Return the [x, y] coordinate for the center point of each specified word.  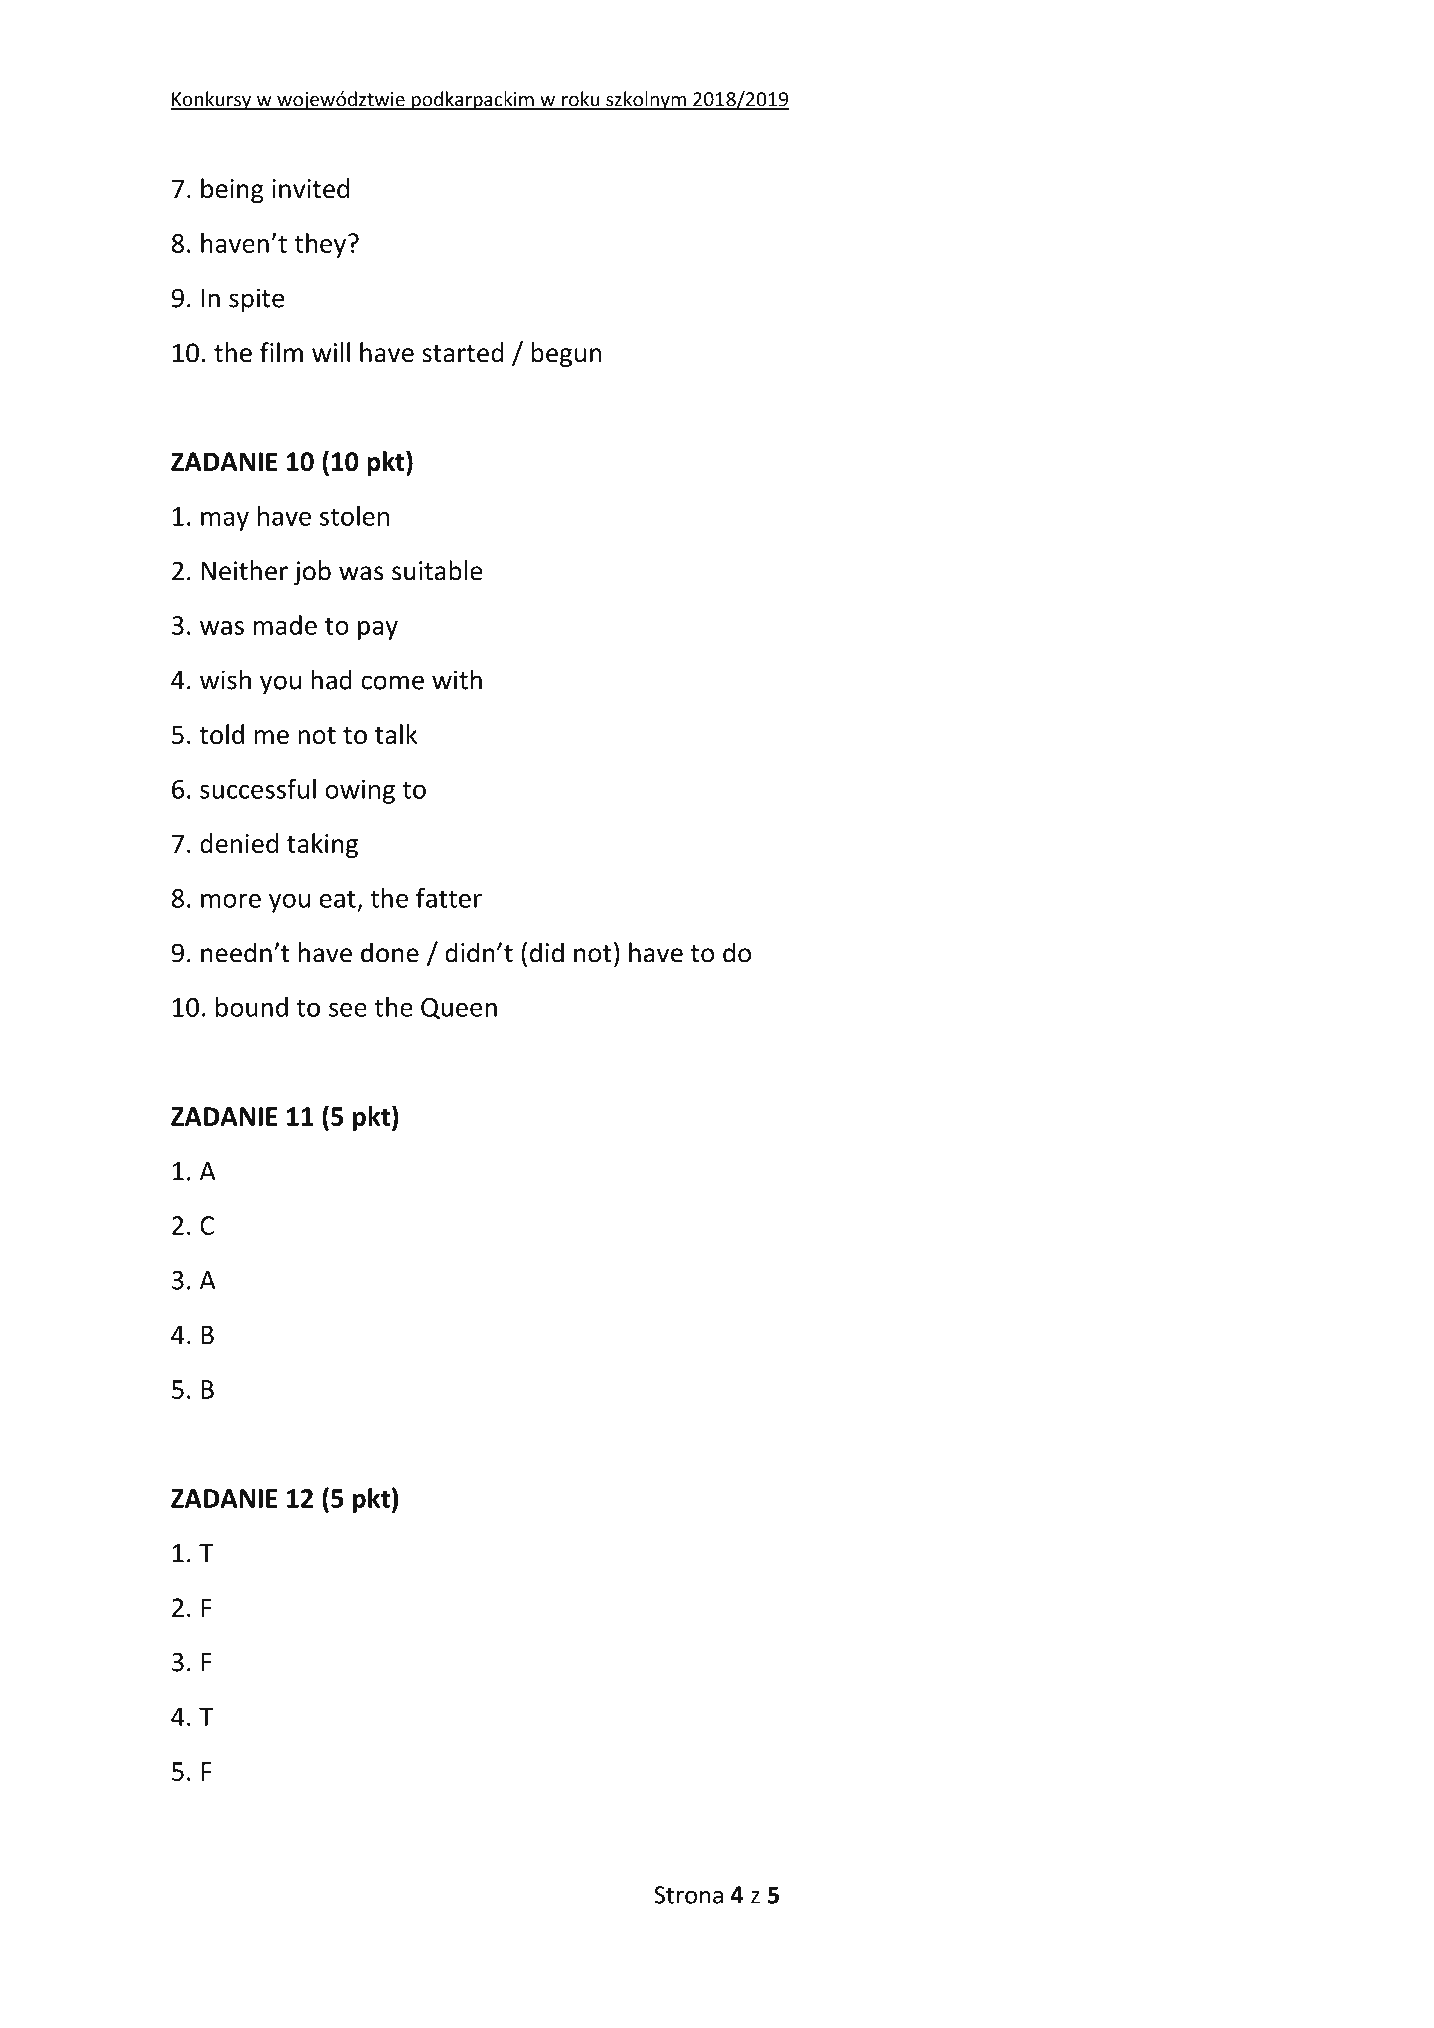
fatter [449, 897]
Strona [688, 1895]
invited [310, 188]
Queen [459, 1008]
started [463, 352]
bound [252, 1007]
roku [581, 100]
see [348, 1010]
